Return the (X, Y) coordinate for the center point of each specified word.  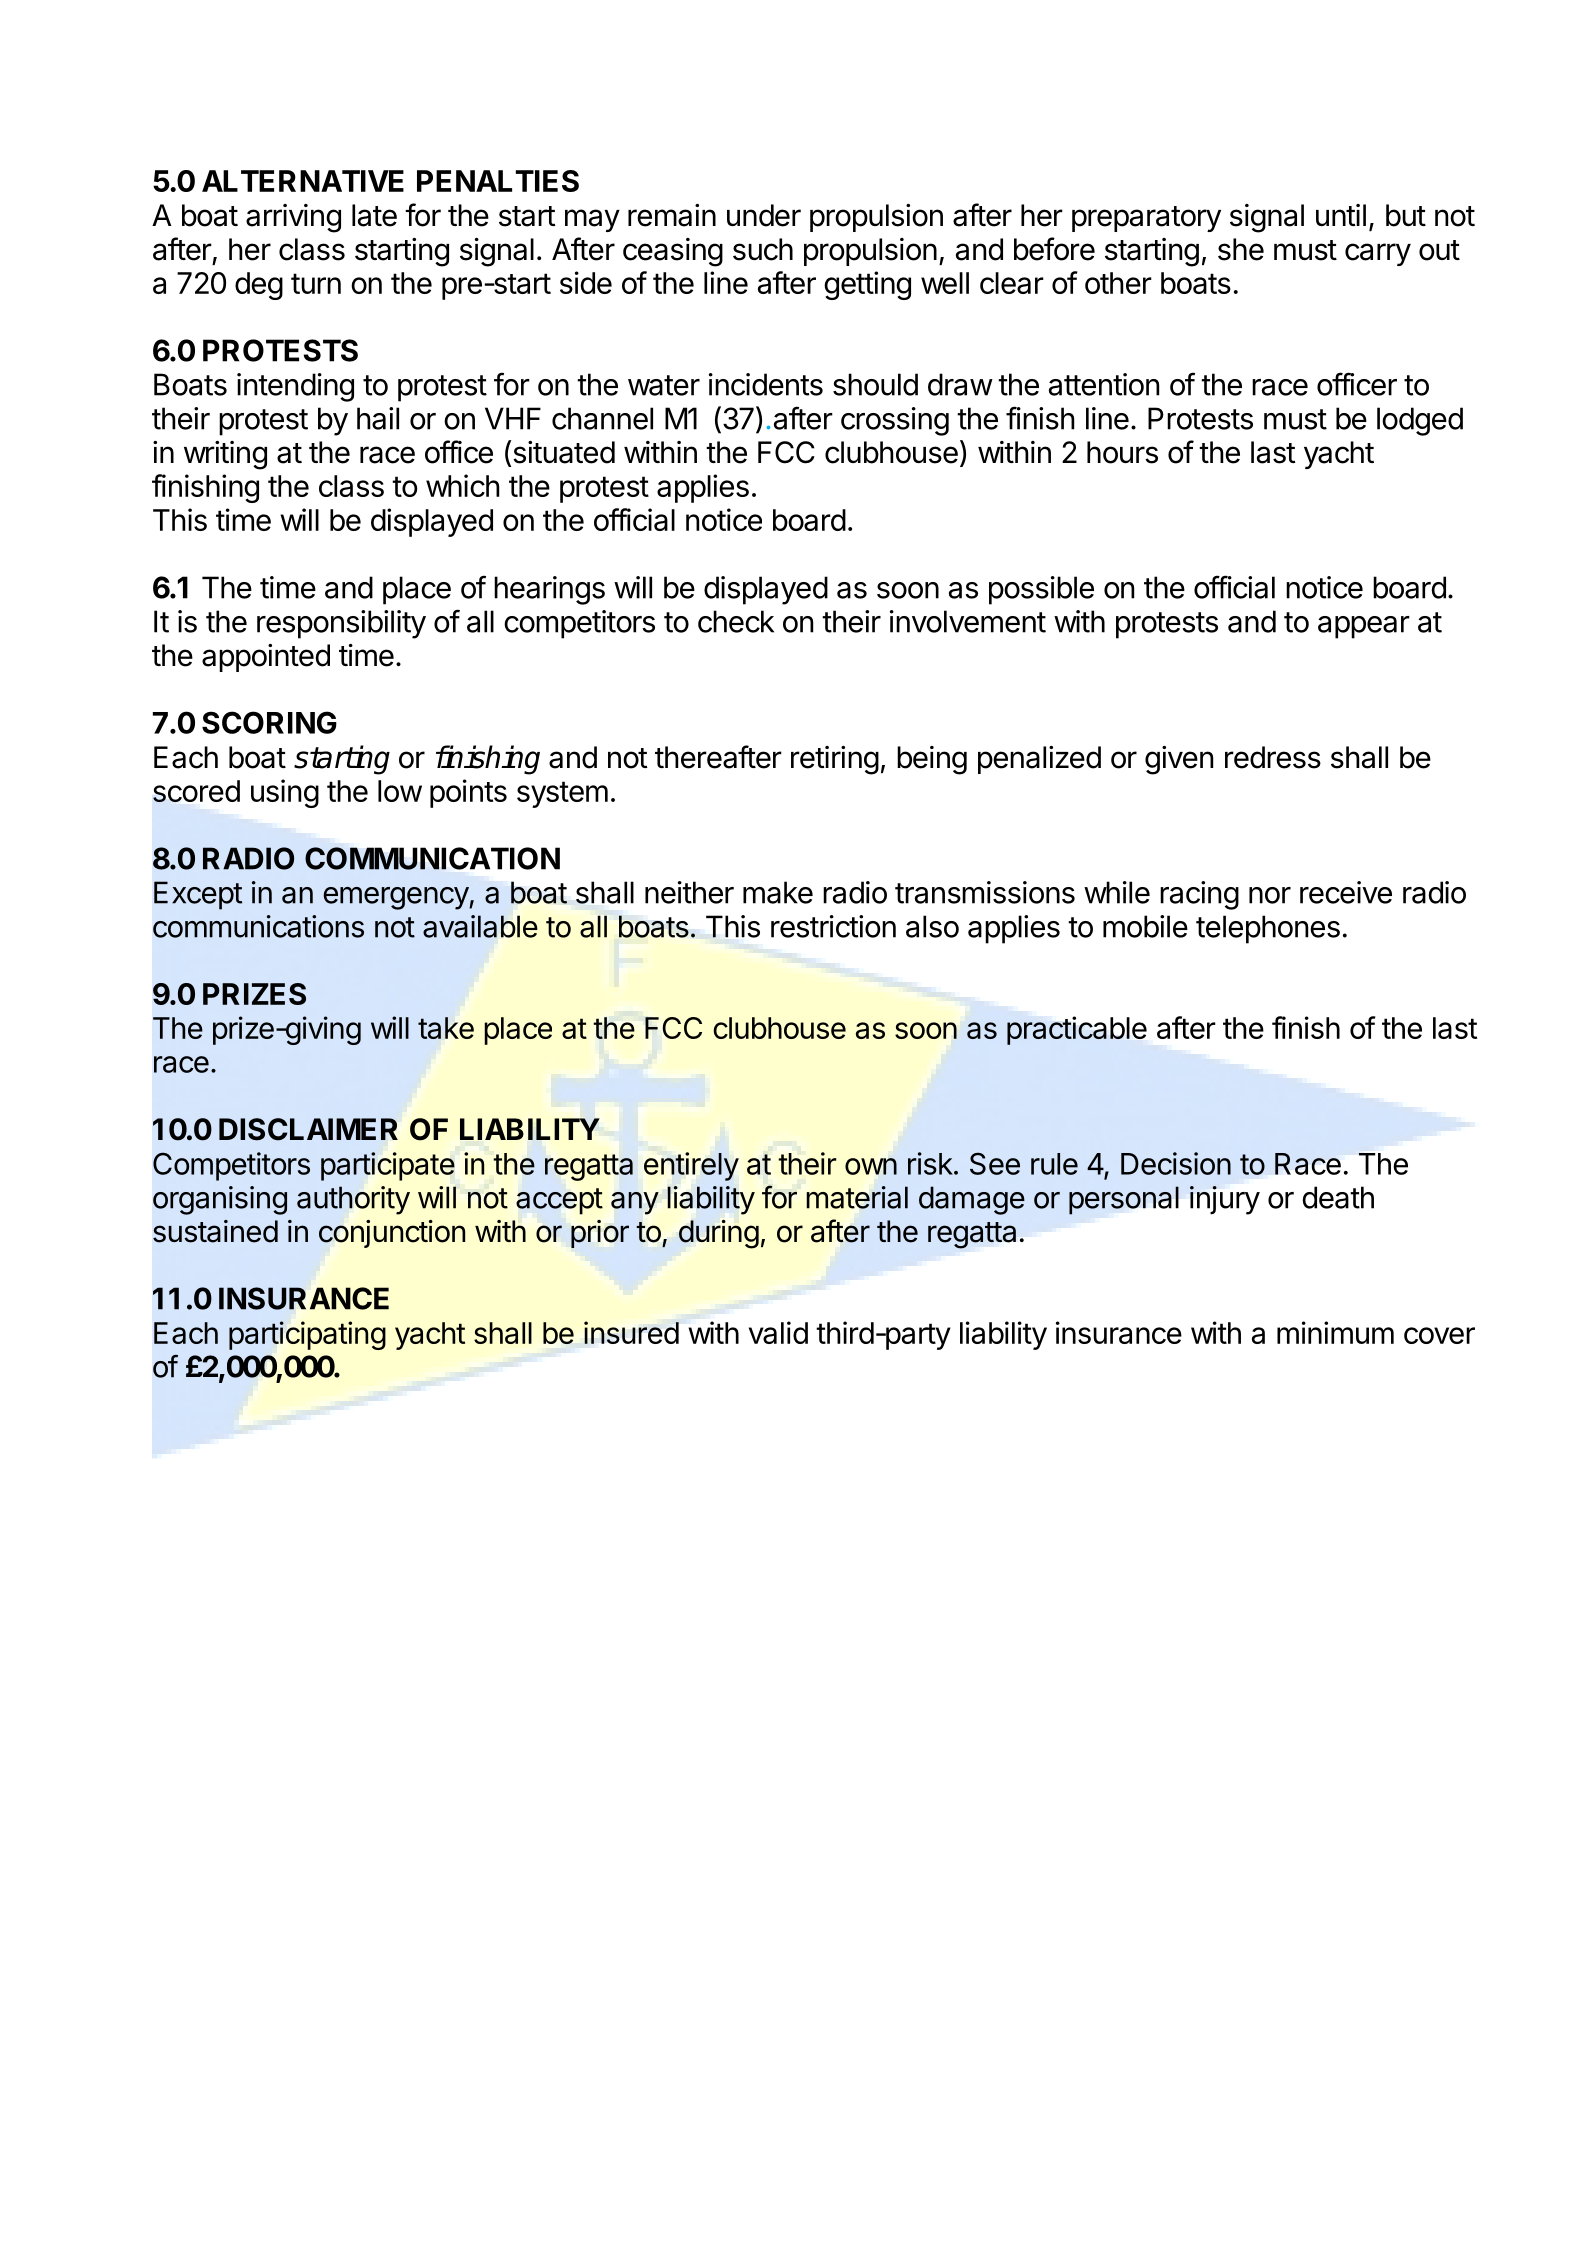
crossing (895, 421)
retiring (835, 760)
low (400, 791)
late (374, 215)
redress (1273, 757)
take (446, 1028)
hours (1122, 452)
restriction (833, 926)
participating (307, 1335)
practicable (1077, 1030)
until (1341, 215)
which (463, 485)
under (764, 215)
